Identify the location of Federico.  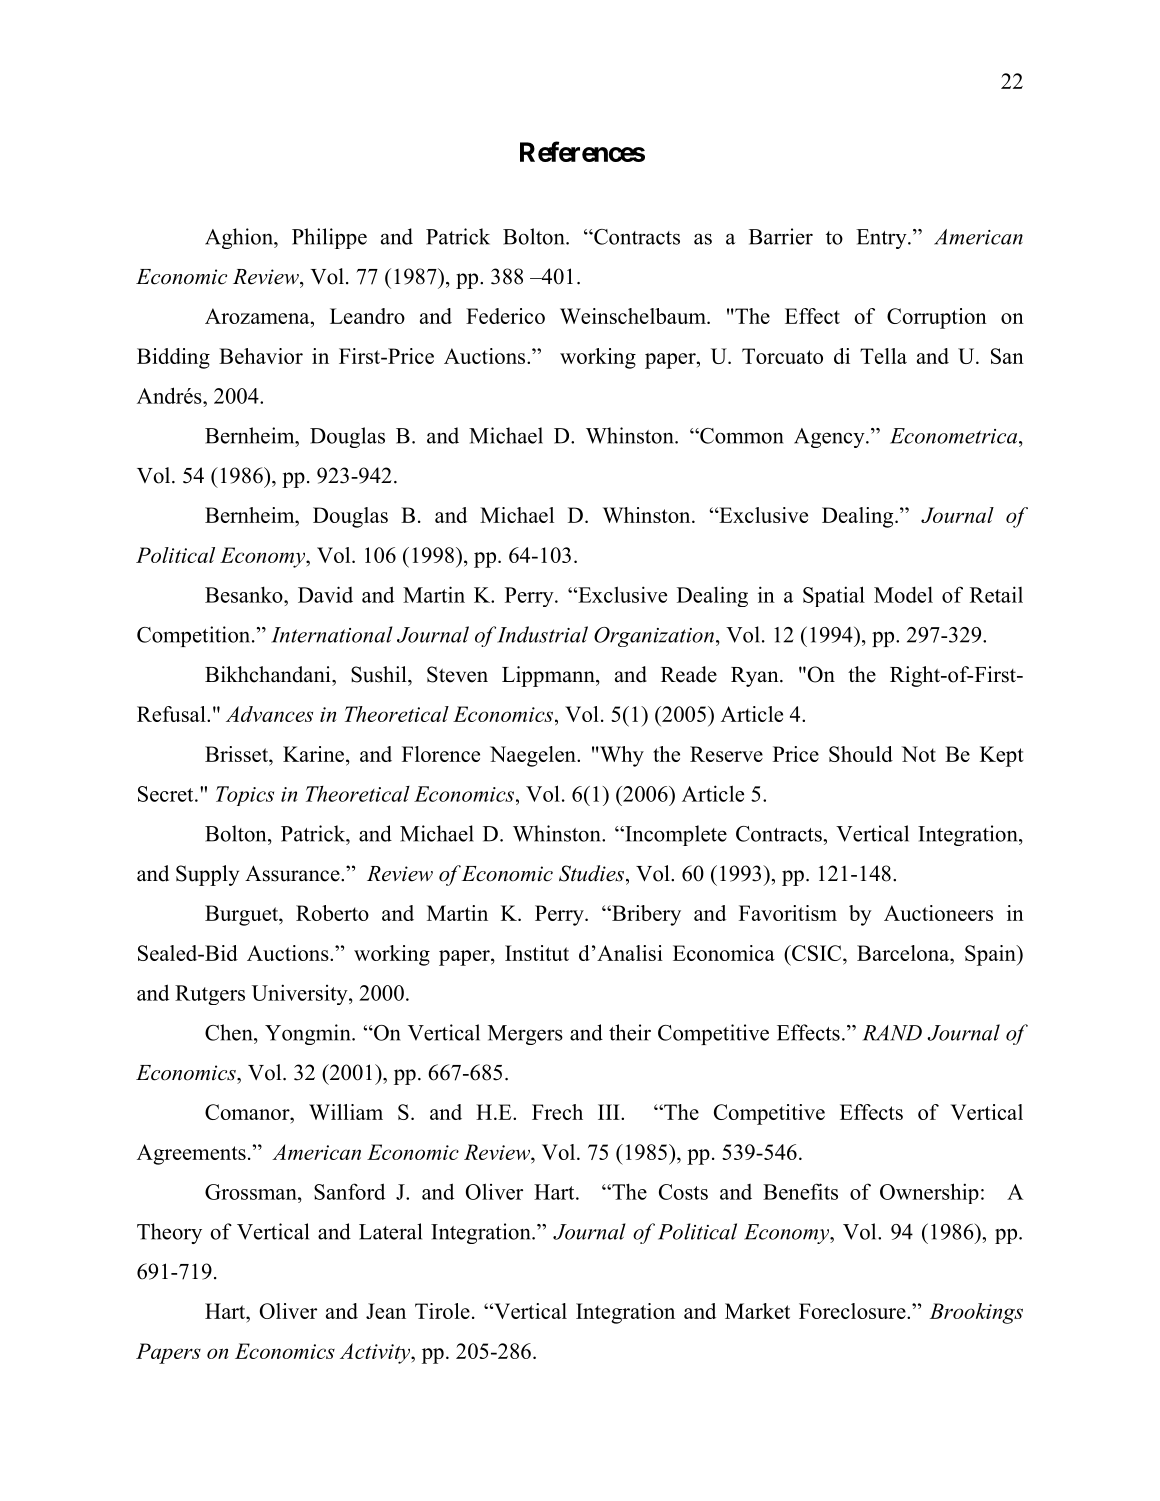
(505, 316).
